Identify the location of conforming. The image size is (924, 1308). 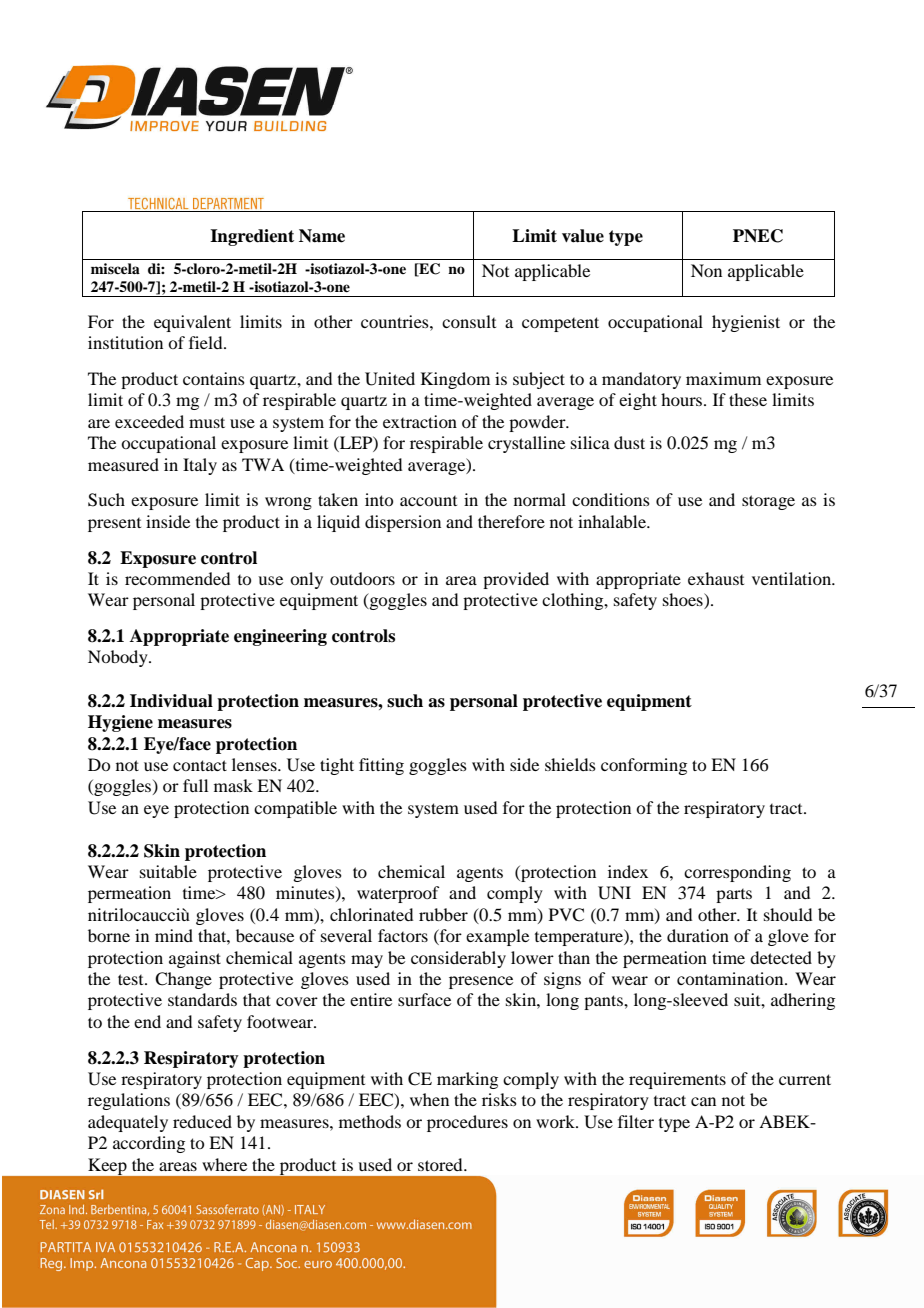
(644, 766).
